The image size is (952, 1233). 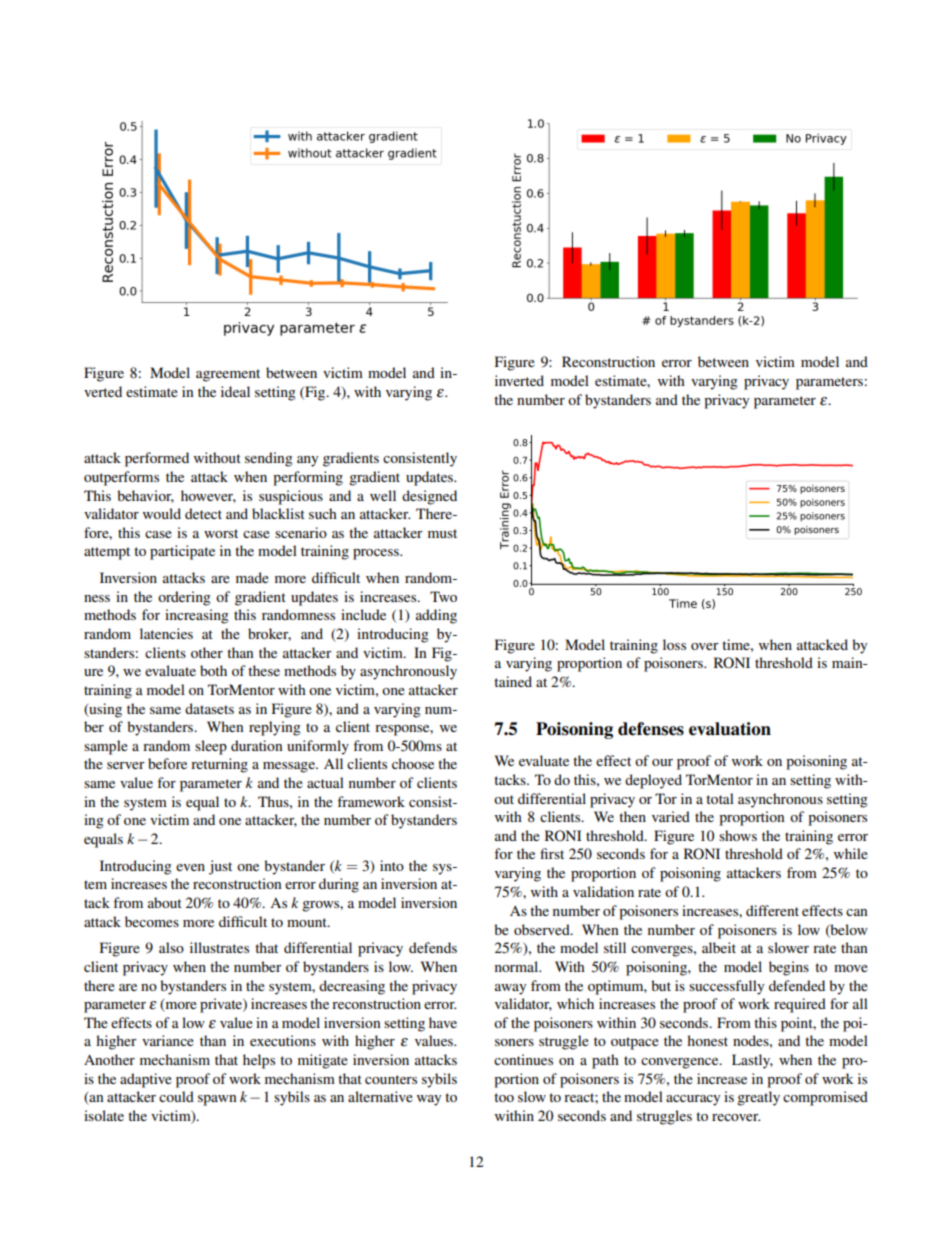 What do you see at coordinates (674, 644) in the screenshot?
I see `loss` at bounding box center [674, 644].
